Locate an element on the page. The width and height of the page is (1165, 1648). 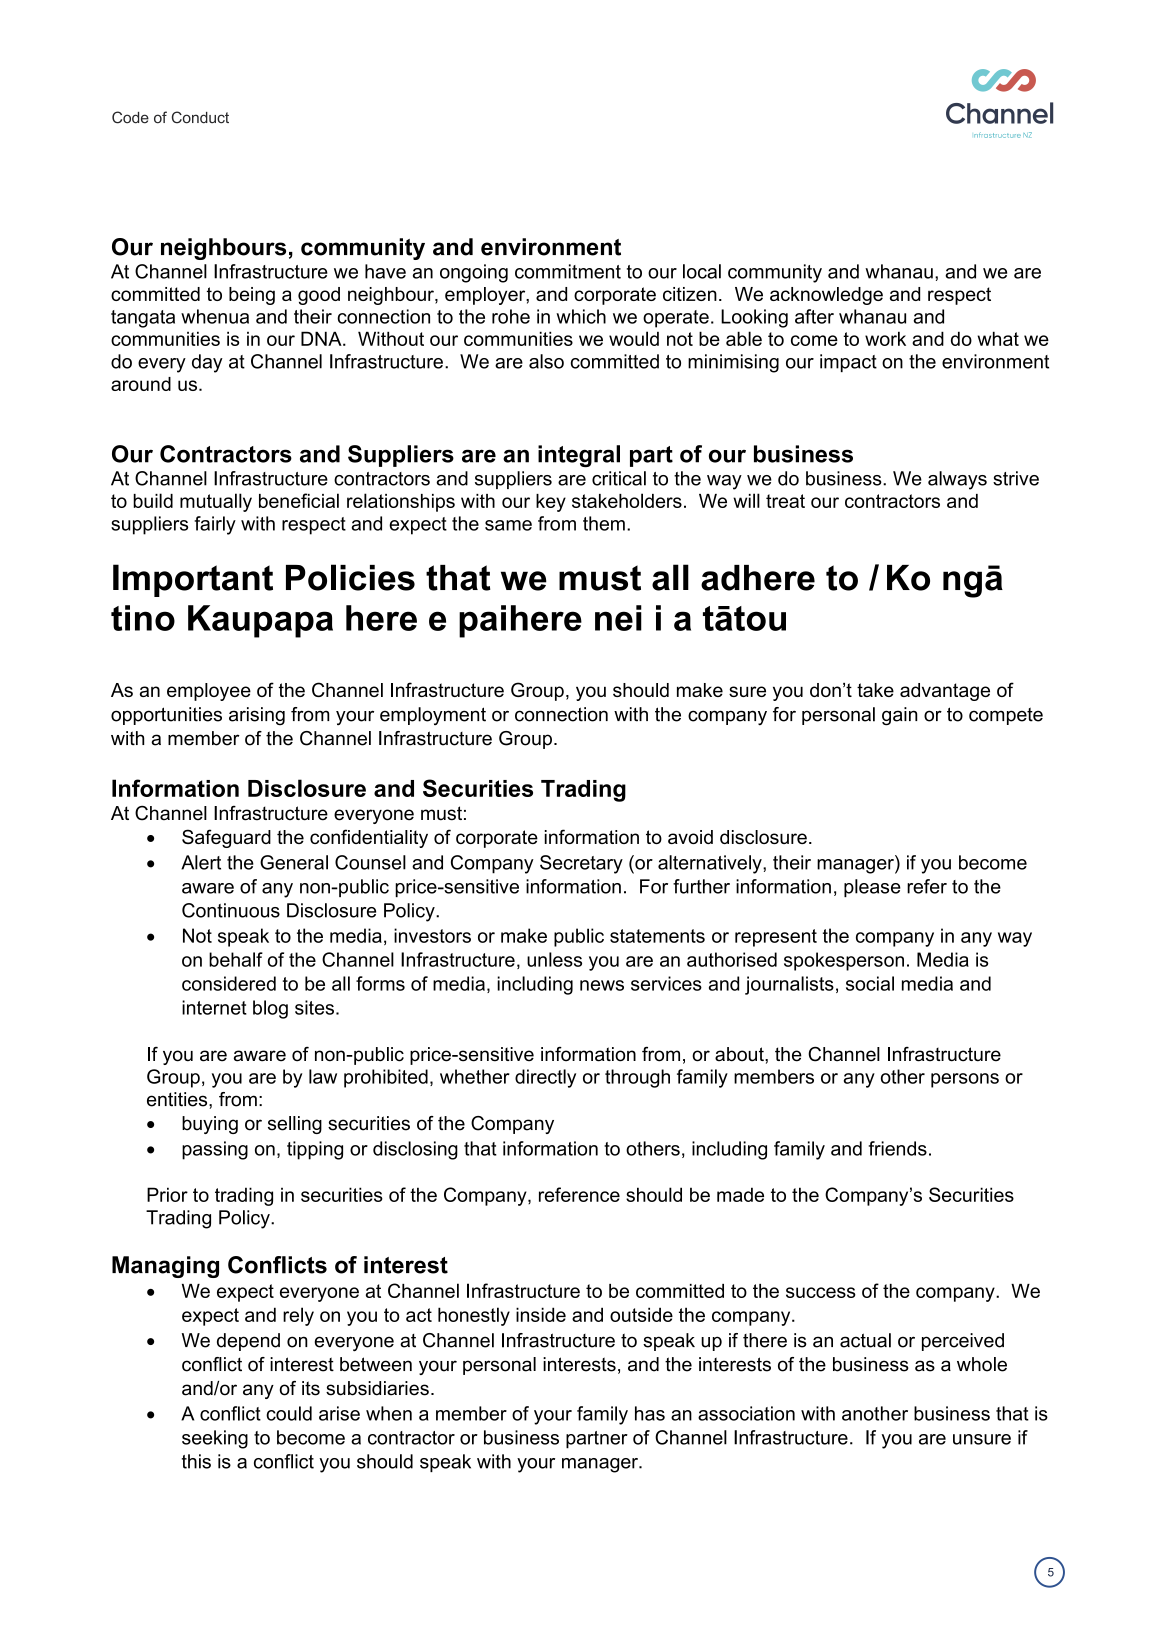
always is located at coordinates (957, 480).
